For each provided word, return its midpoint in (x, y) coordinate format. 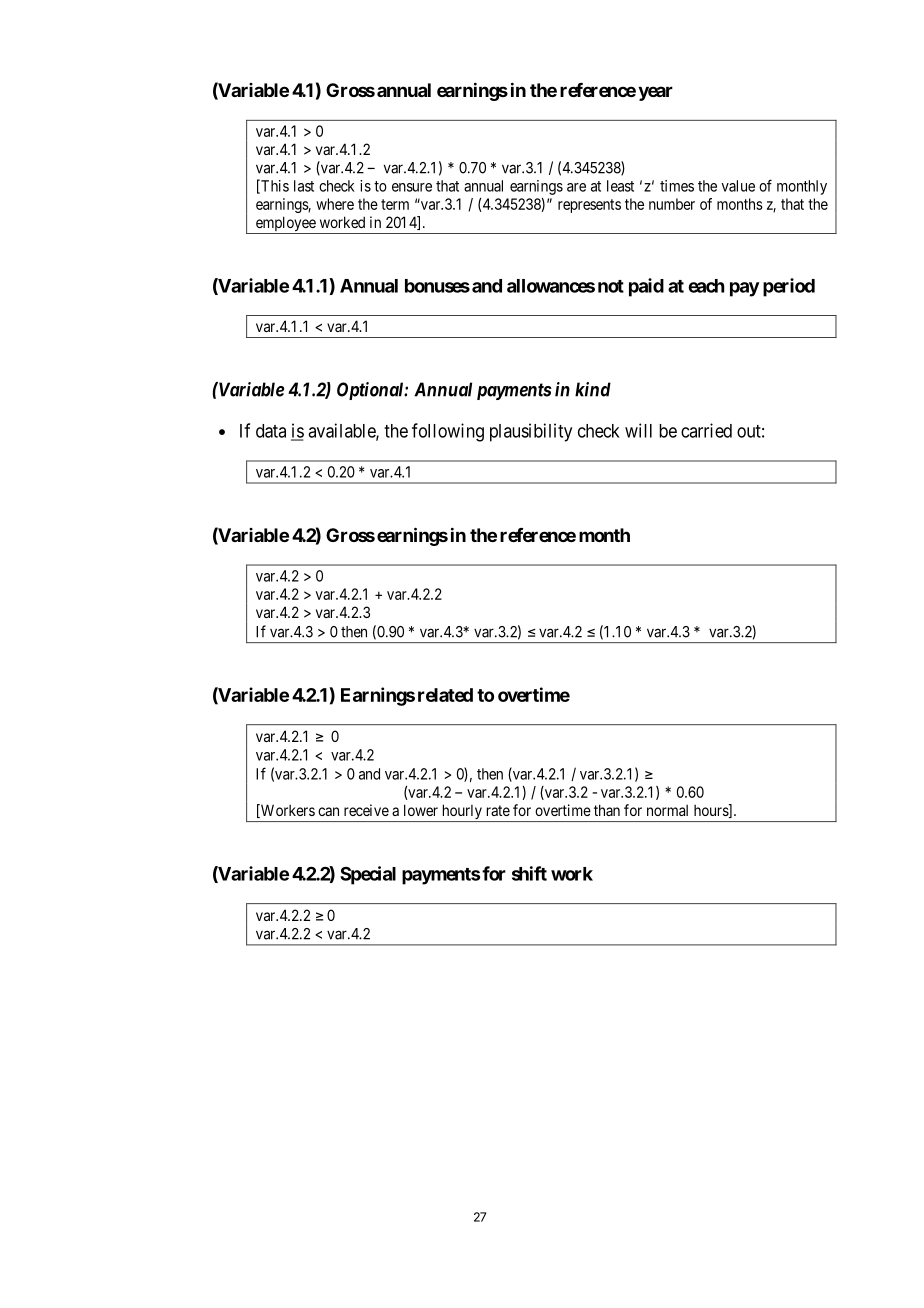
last (304, 186)
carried (706, 430)
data (271, 431)
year (655, 93)
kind (593, 389)
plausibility (531, 432)
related (445, 695)
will (638, 430)
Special (368, 875)
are (576, 187)
